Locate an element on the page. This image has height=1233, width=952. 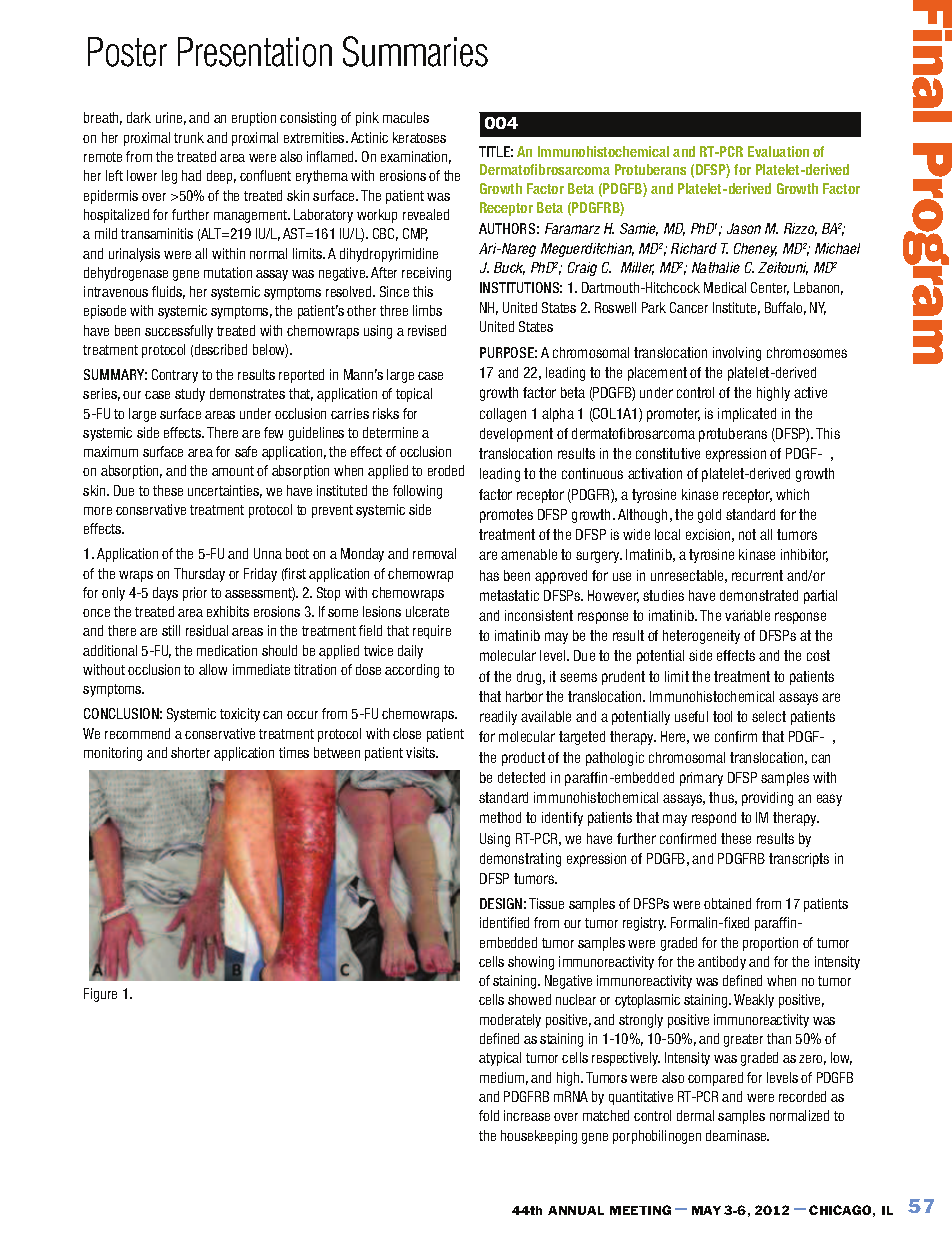
Evaluation is located at coordinates (778, 151).
